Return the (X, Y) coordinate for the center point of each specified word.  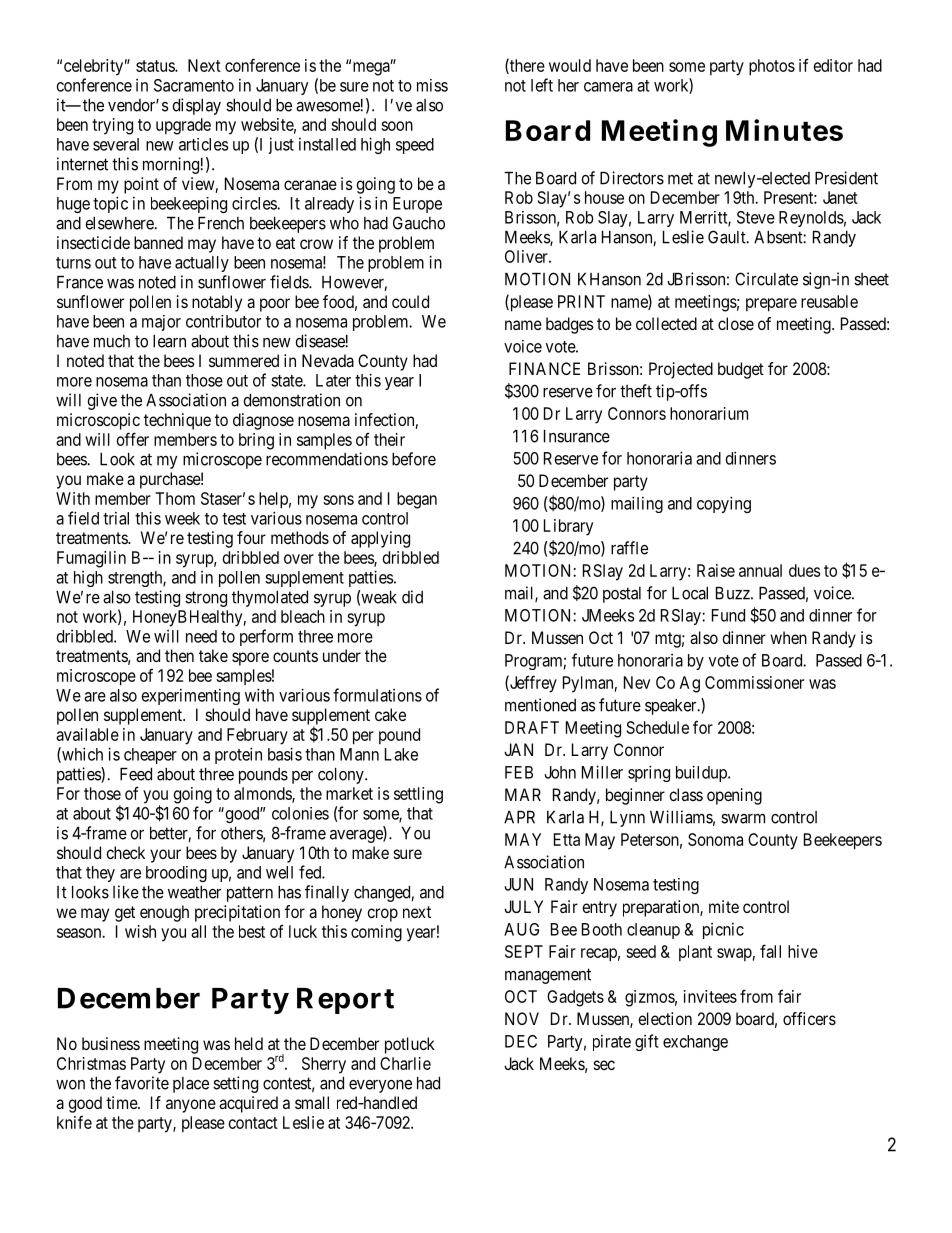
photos (772, 67)
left (542, 85)
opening (734, 796)
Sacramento (194, 85)
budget (741, 370)
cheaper (150, 756)
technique (177, 421)
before (414, 459)
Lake (401, 754)
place (191, 1085)
